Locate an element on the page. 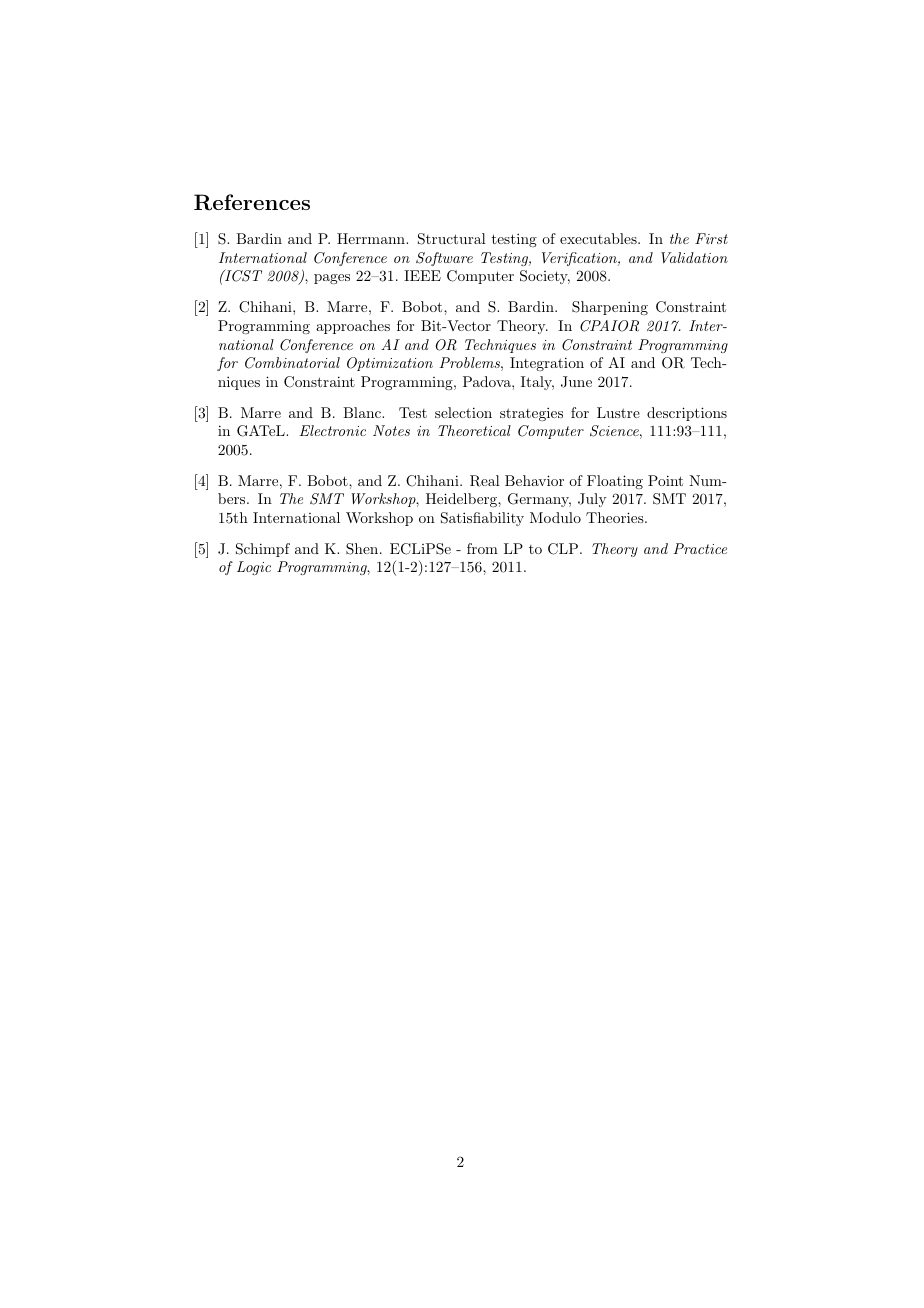  References is located at coordinates (252, 202).
